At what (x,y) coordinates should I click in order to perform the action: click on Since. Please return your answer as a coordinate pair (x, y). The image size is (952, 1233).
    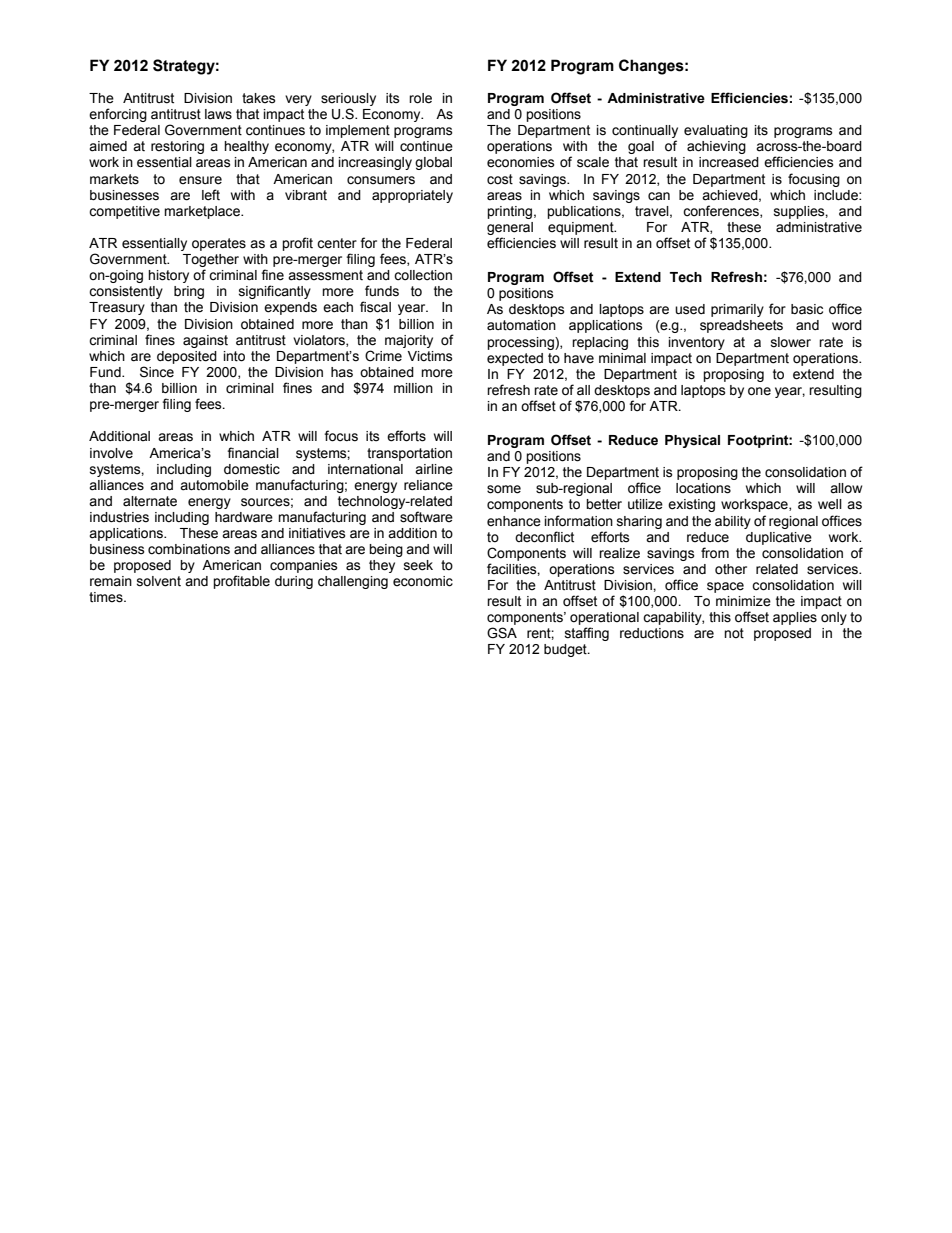
    Looking at the image, I should click on (157, 372).
